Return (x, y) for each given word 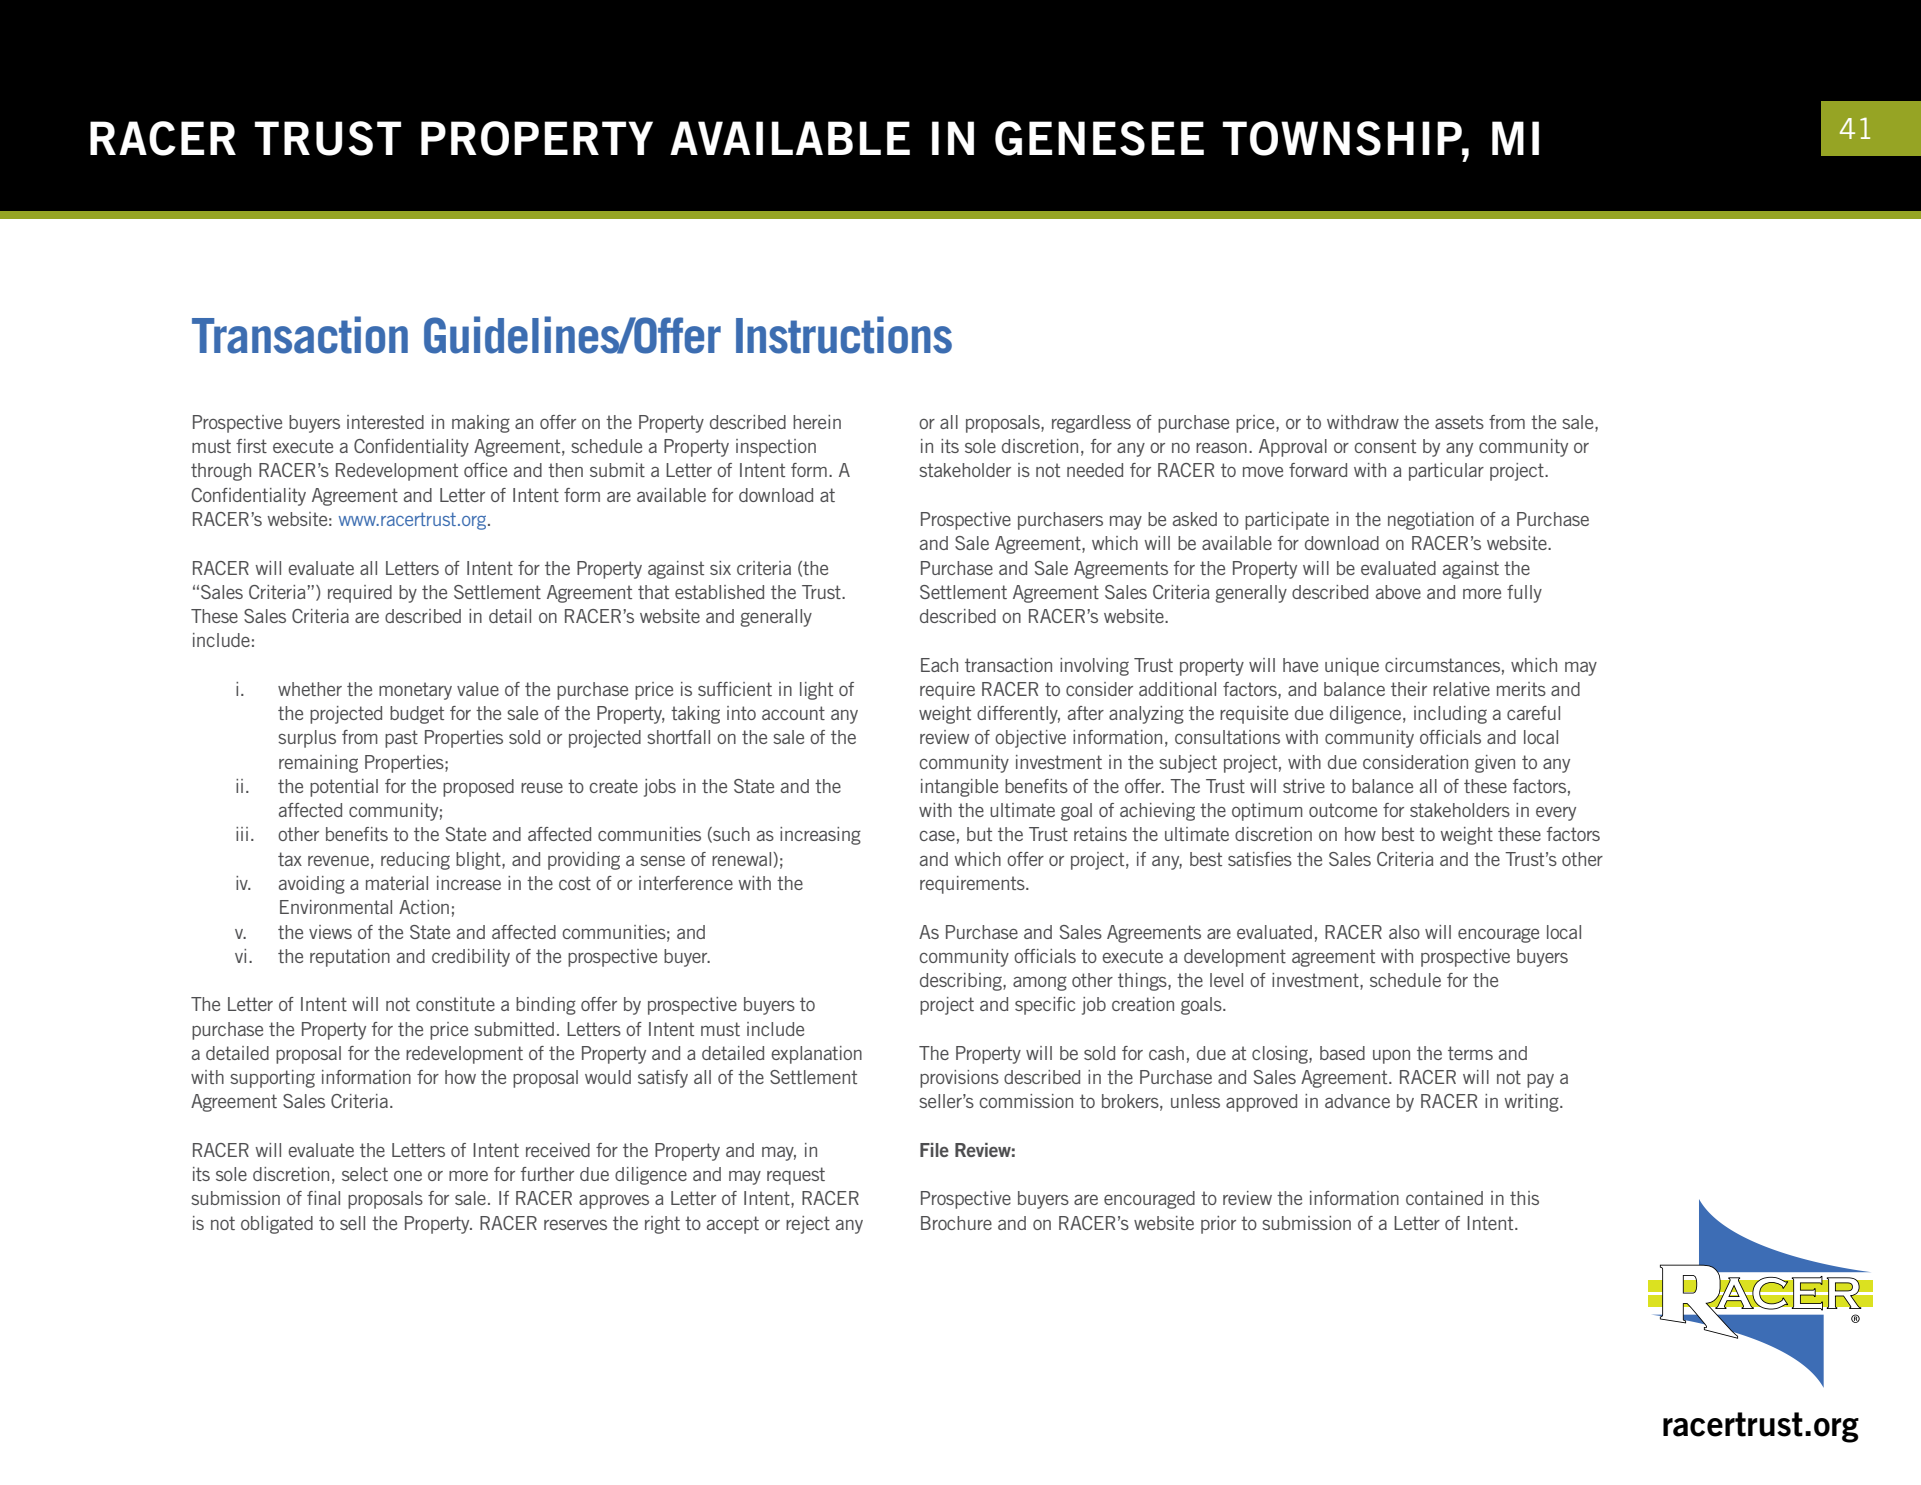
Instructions (844, 335)
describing (962, 982)
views (330, 932)
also (1404, 932)
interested (385, 422)
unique (1352, 667)
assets (1459, 422)
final (323, 1198)
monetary (415, 691)
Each (939, 665)
